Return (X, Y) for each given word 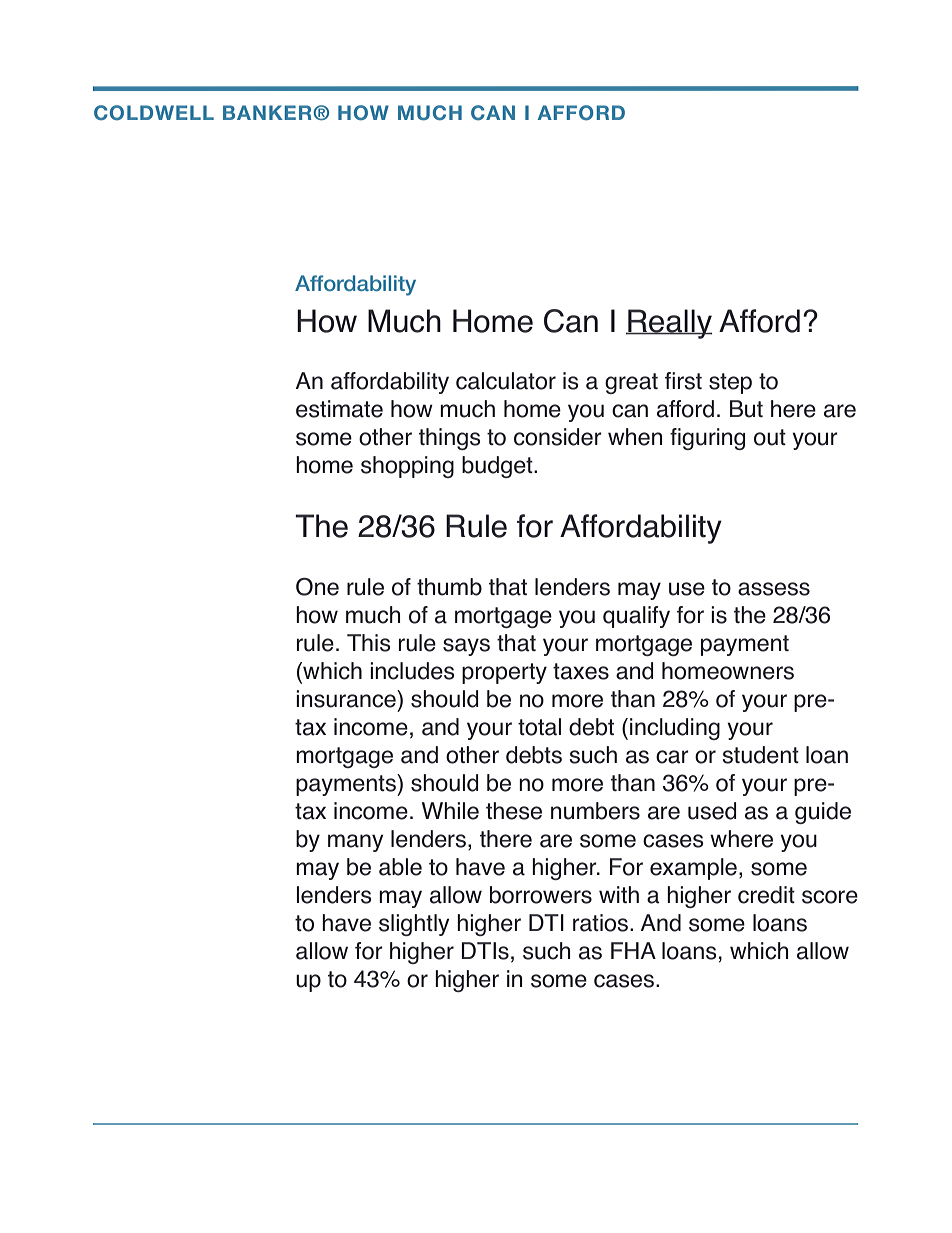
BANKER (268, 112)
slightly (414, 925)
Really (669, 324)
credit (766, 895)
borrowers (541, 895)
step (730, 383)
